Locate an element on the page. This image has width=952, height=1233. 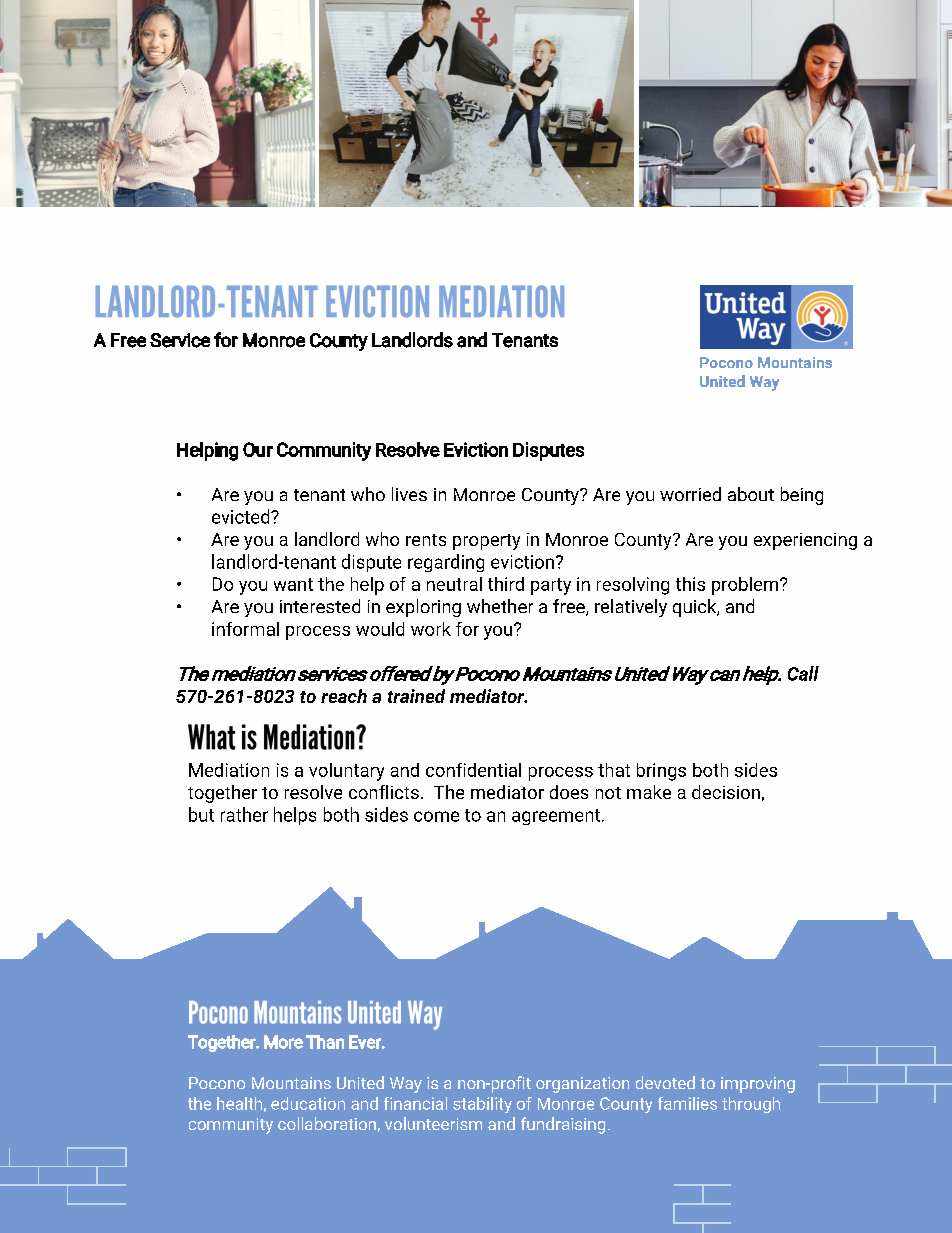
through is located at coordinates (751, 1105).
